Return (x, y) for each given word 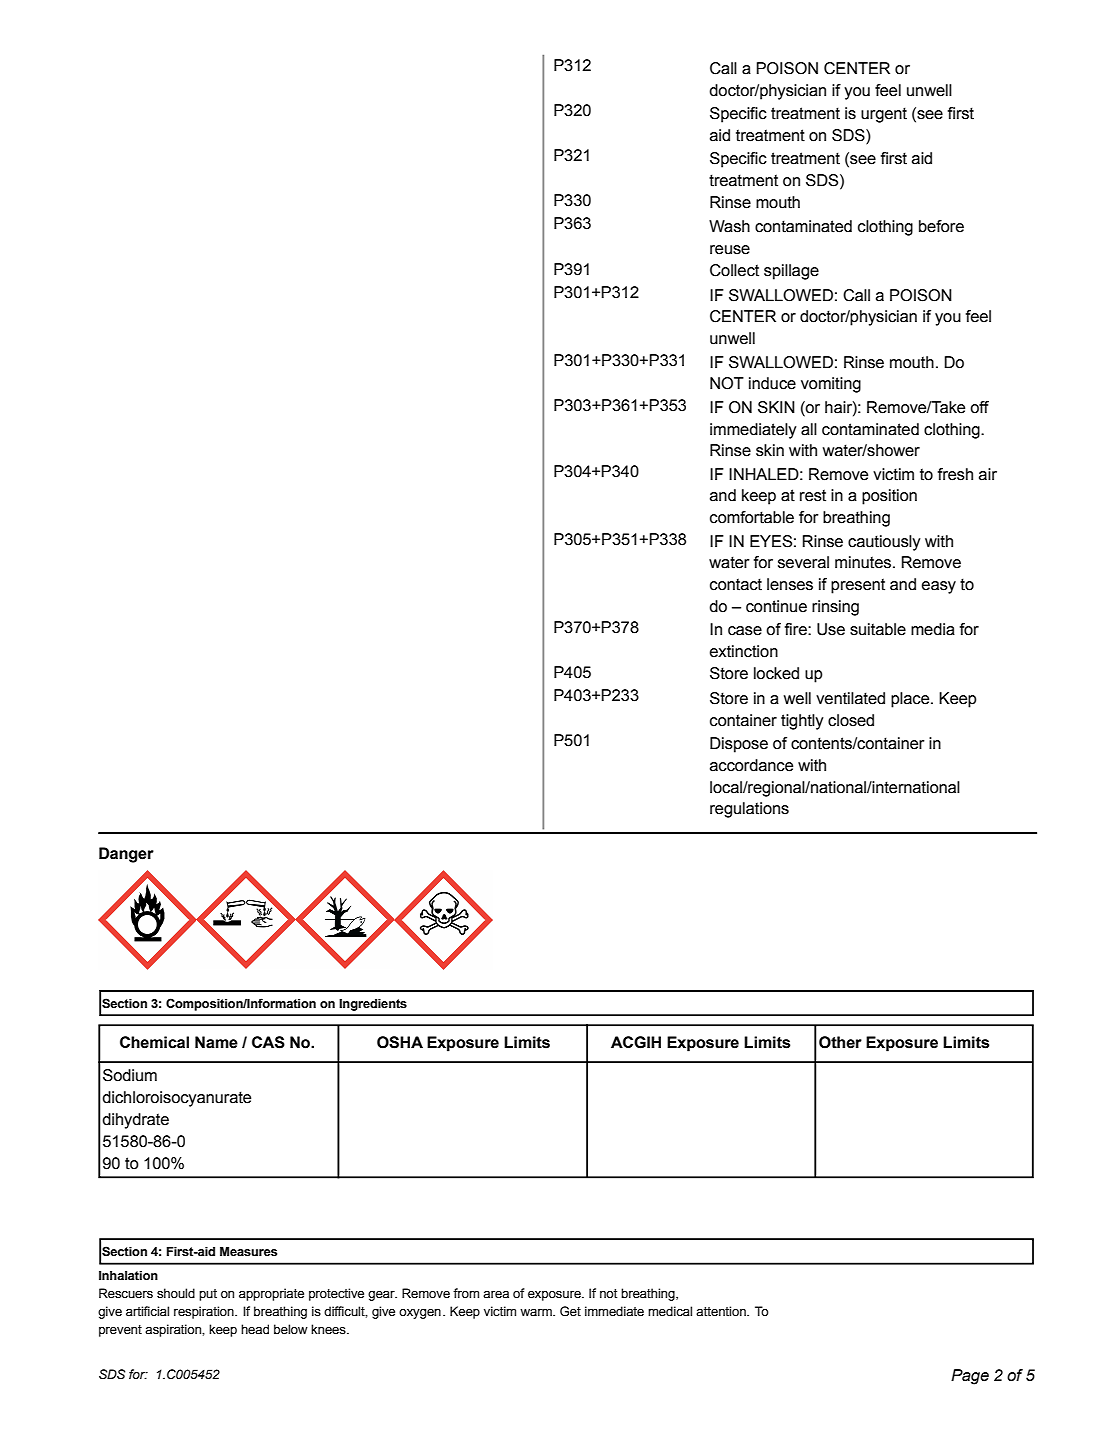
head (255, 1329)
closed (851, 720)
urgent (884, 115)
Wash (729, 226)
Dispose (739, 745)
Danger (126, 855)
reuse (730, 250)
